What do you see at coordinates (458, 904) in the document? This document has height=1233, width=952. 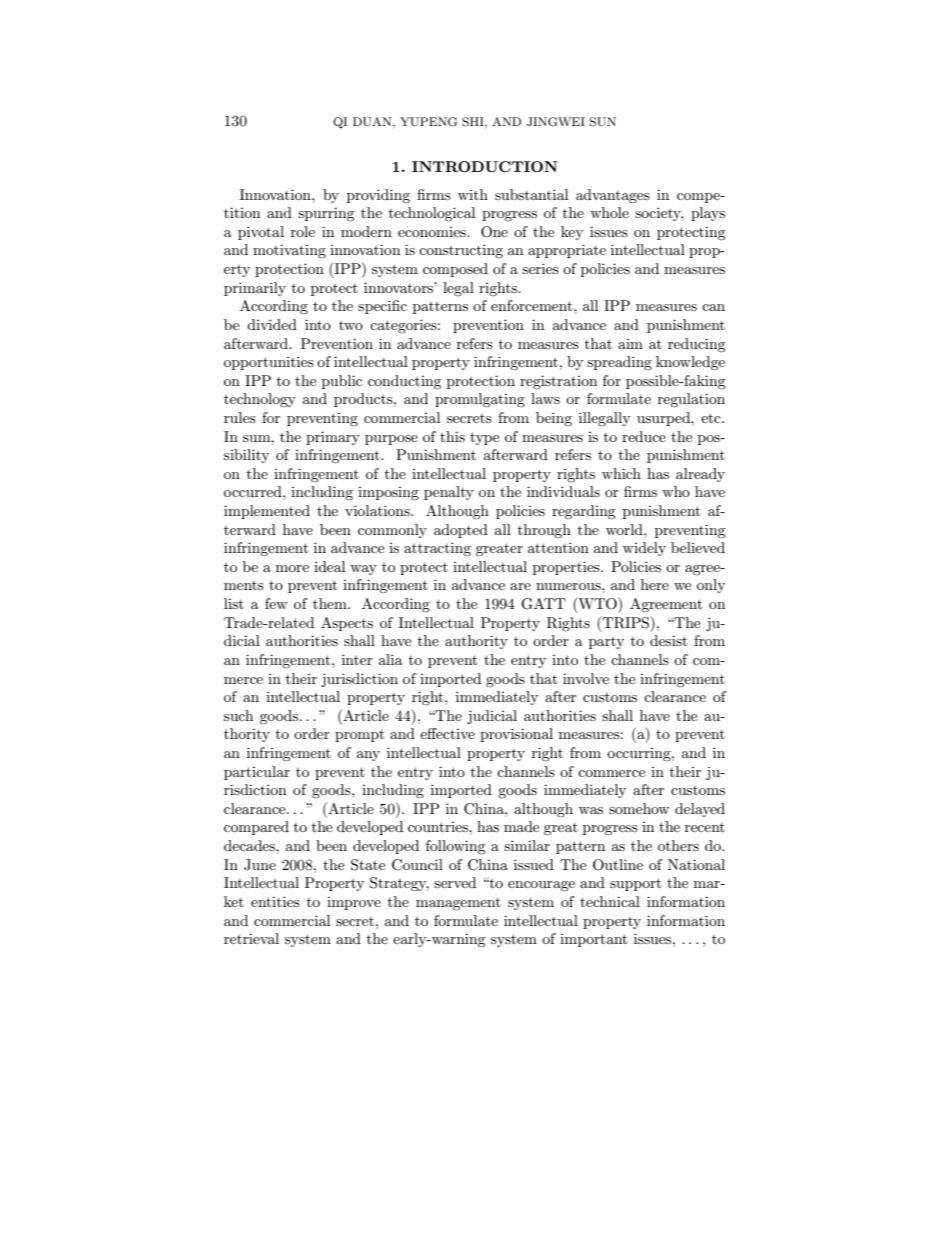 I see `management` at bounding box center [458, 904].
